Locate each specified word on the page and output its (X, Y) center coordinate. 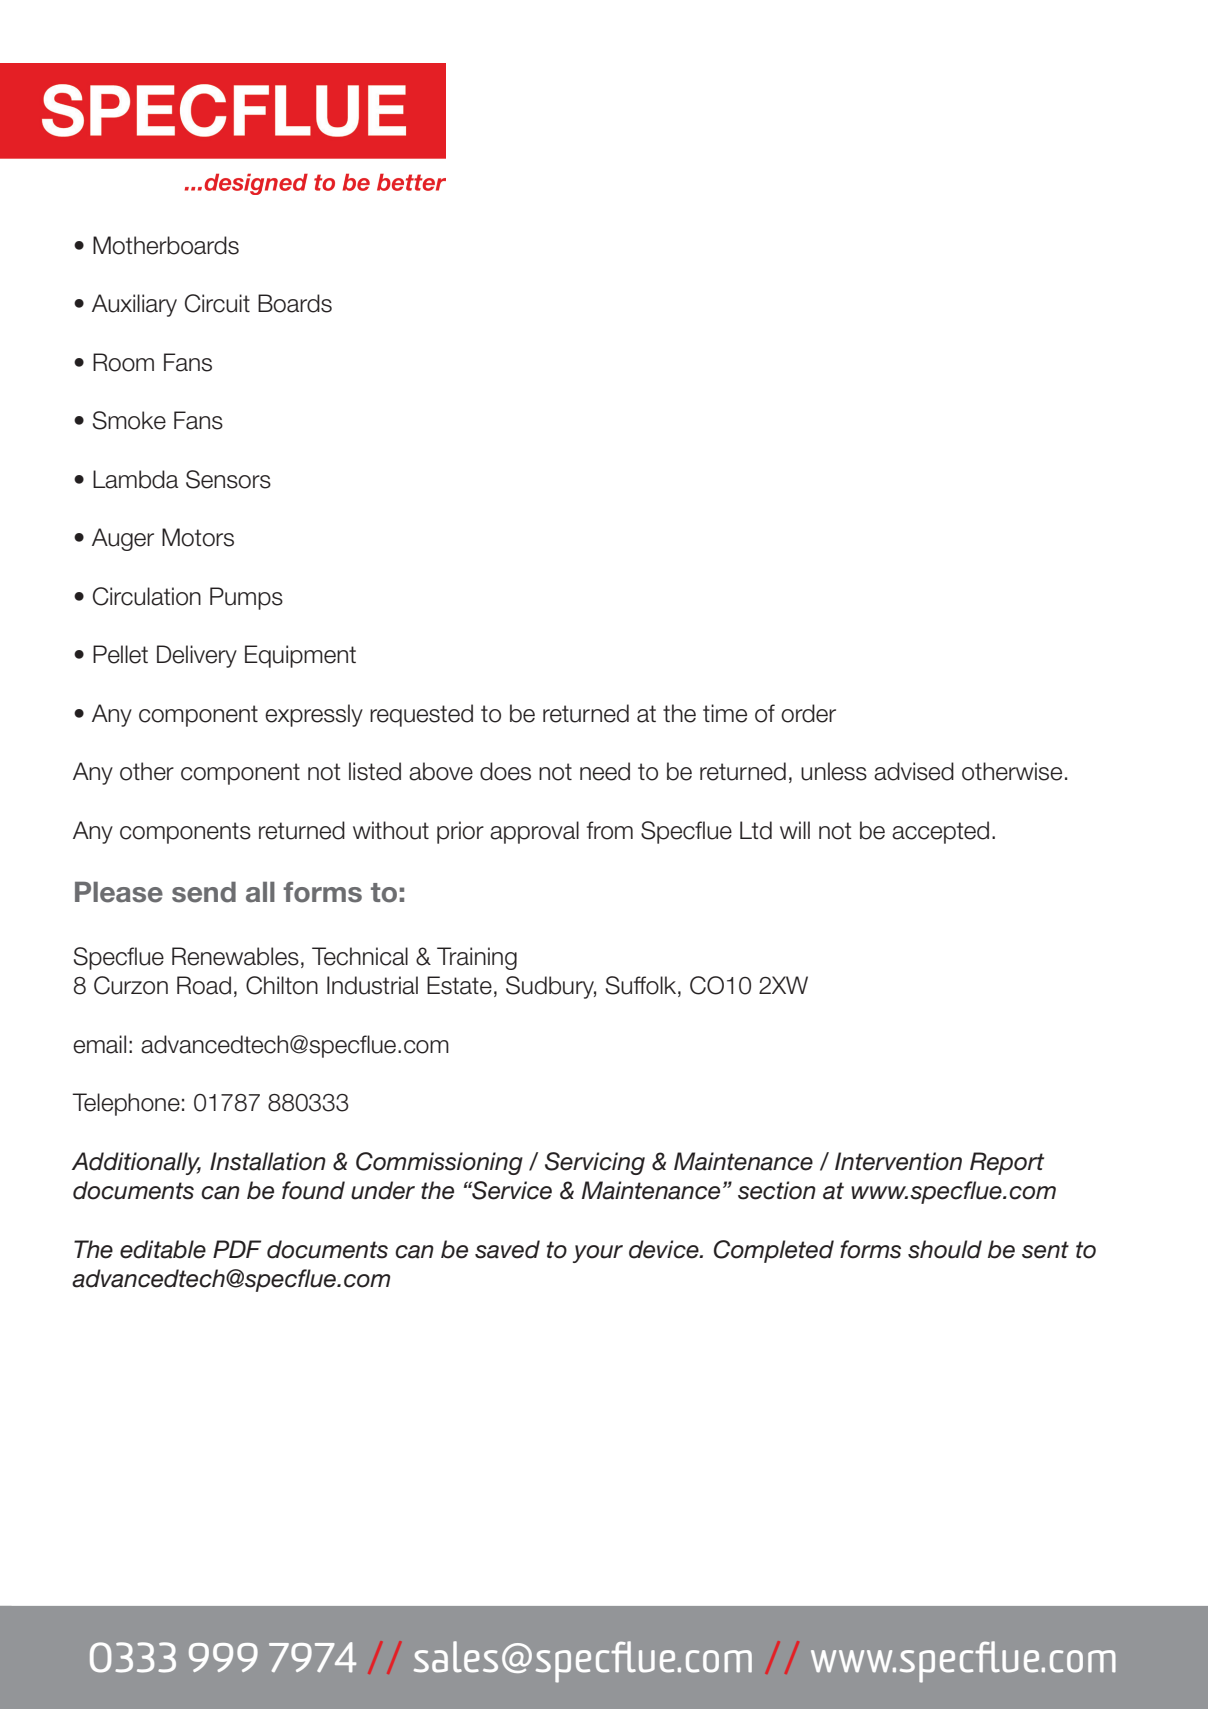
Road (204, 985)
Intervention (898, 1161)
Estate (459, 985)
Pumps (246, 598)
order (808, 713)
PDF (237, 1249)
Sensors (228, 479)
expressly (314, 715)
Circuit (217, 303)
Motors (198, 537)
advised (914, 771)
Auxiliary (134, 305)
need (605, 771)
